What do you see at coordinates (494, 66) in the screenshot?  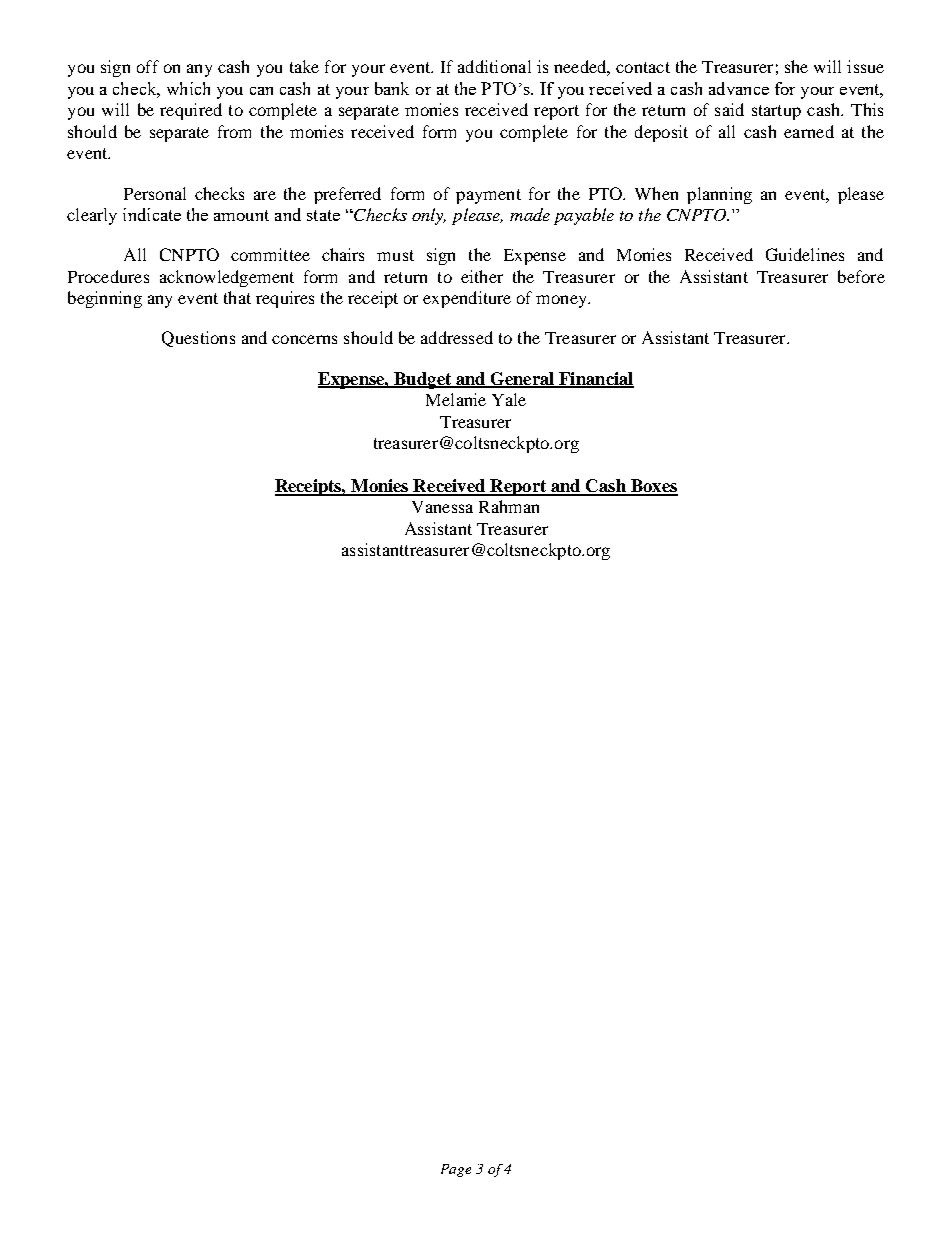 I see `additional` at bounding box center [494, 66].
